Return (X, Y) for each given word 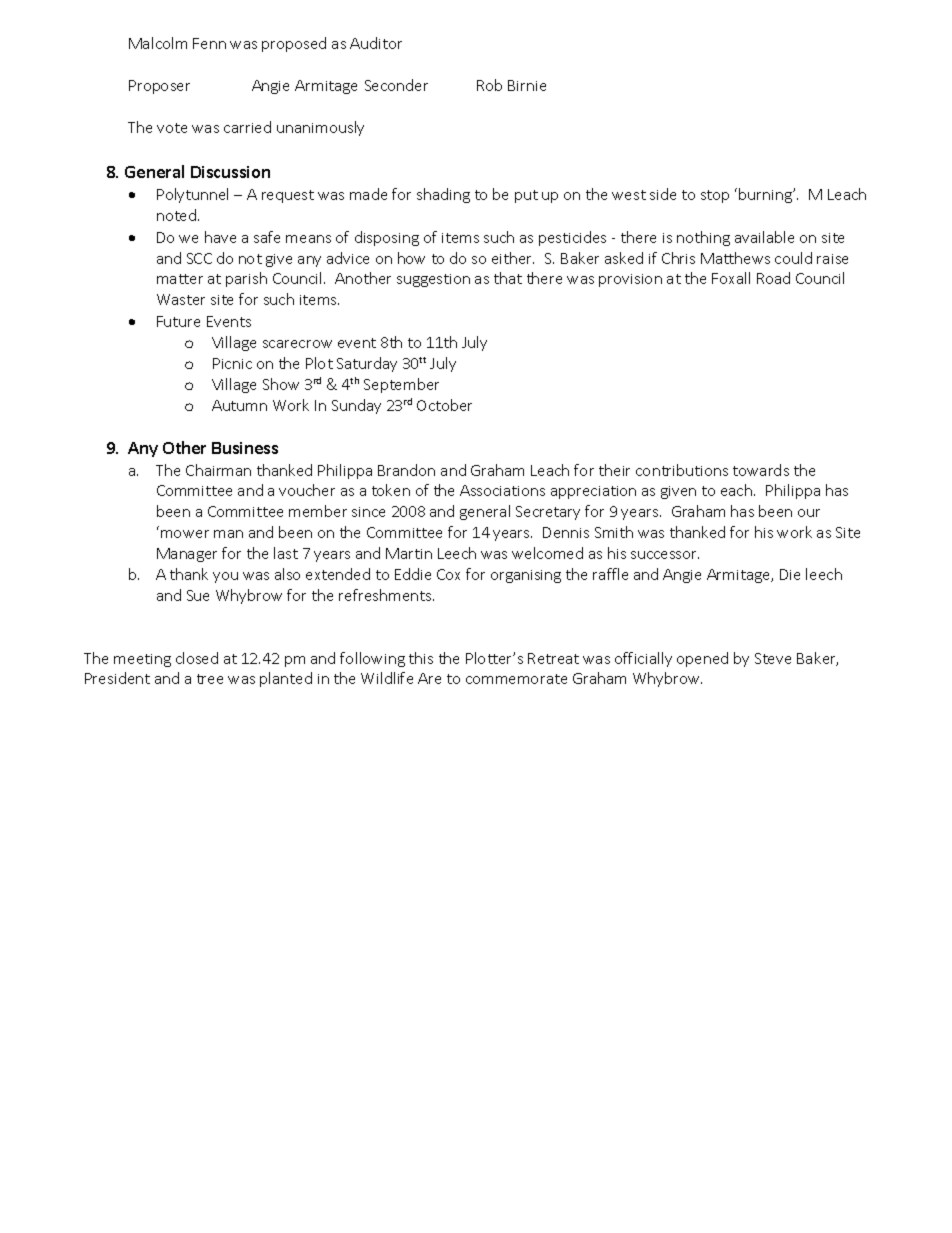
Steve (773, 658)
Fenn (209, 43)
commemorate (516, 679)
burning (766, 195)
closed (197, 658)
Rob (489, 85)
